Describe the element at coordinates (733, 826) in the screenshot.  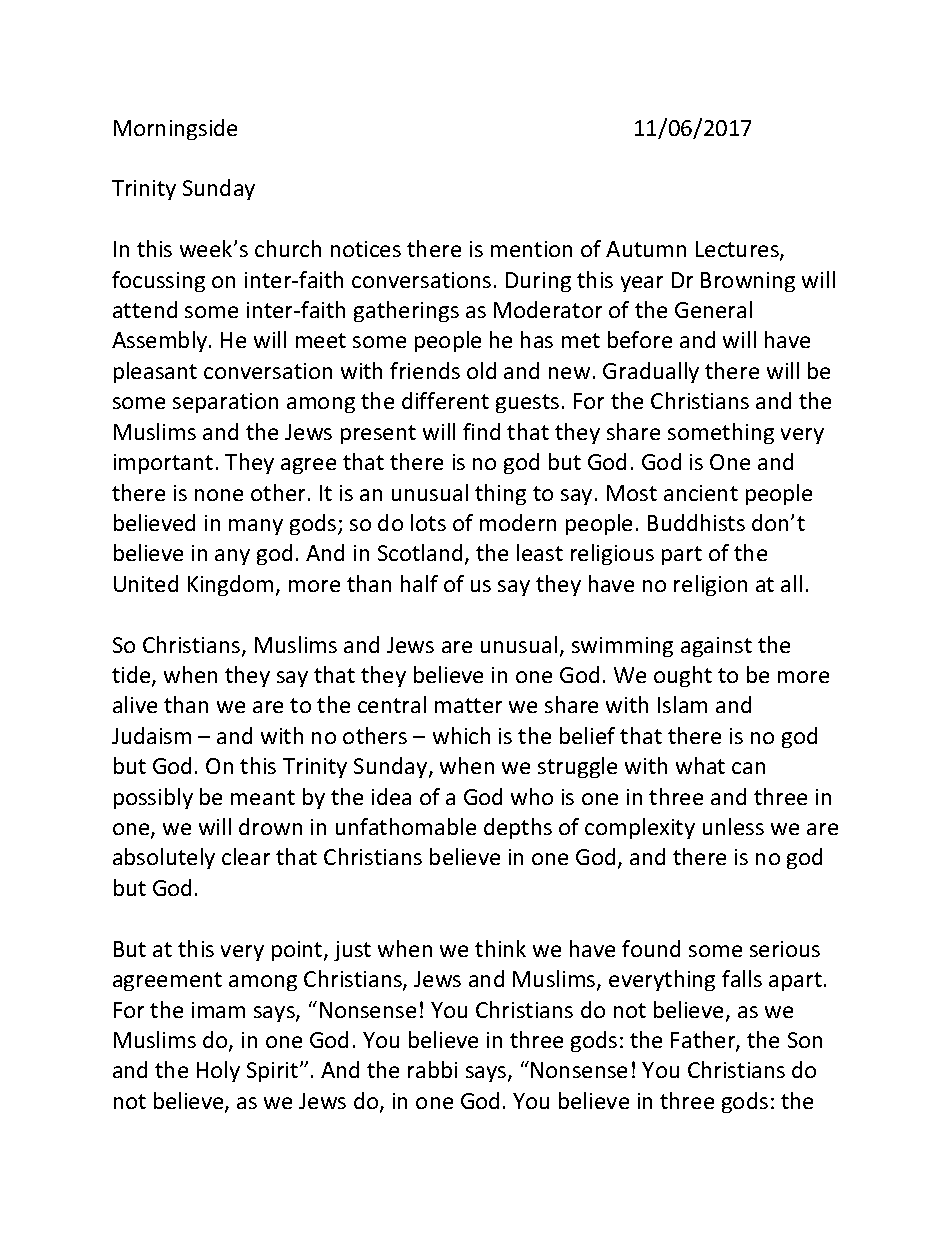
I see `unless` at that location.
